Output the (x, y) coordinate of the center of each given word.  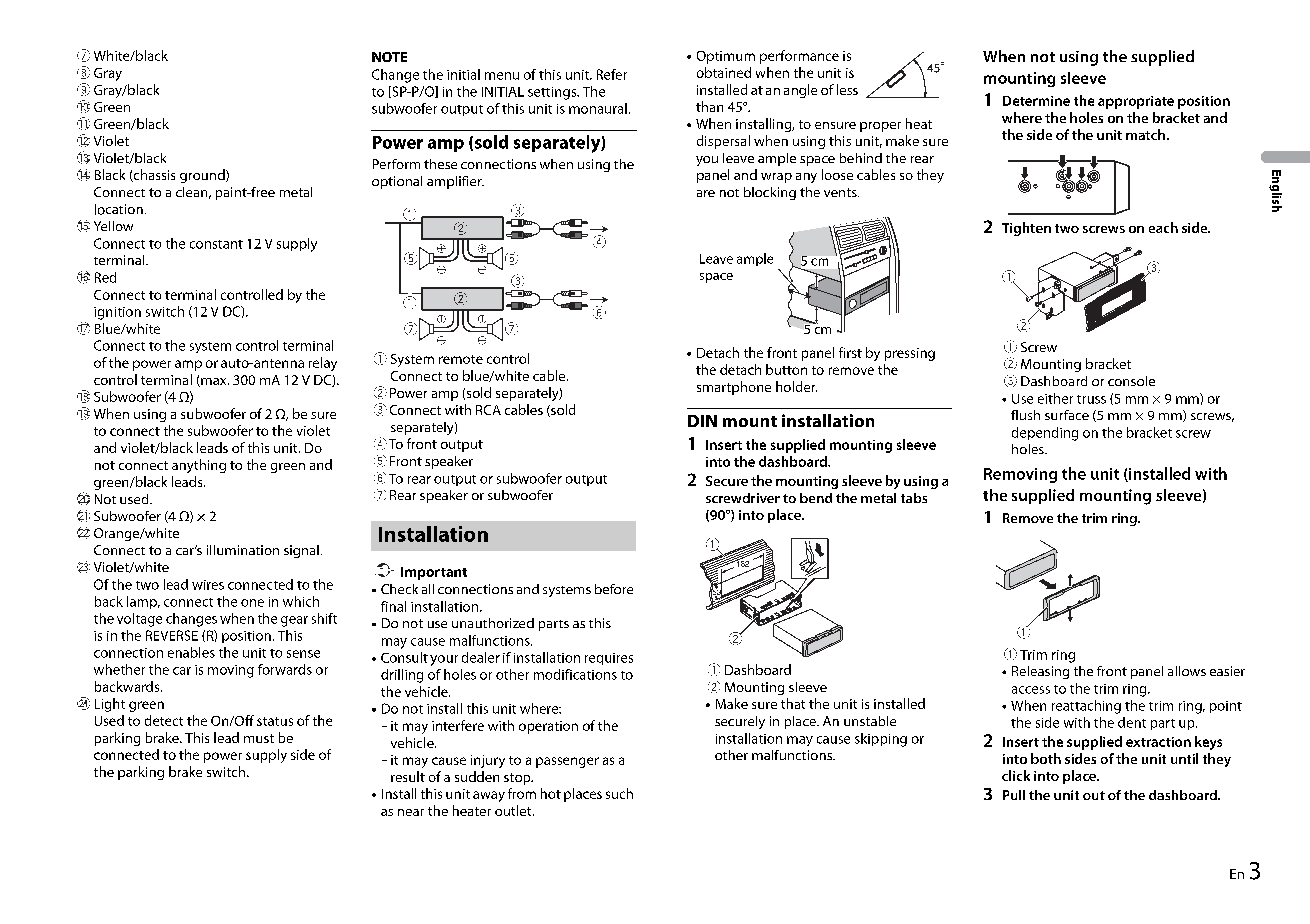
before (614, 589)
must (259, 738)
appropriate (1136, 102)
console (1131, 381)
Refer (612, 74)
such (619, 793)
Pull (1014, 795)
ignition (117, 313)
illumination (243, 550)
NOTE (389, 57)
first (850, 352)
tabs (914, 498)
